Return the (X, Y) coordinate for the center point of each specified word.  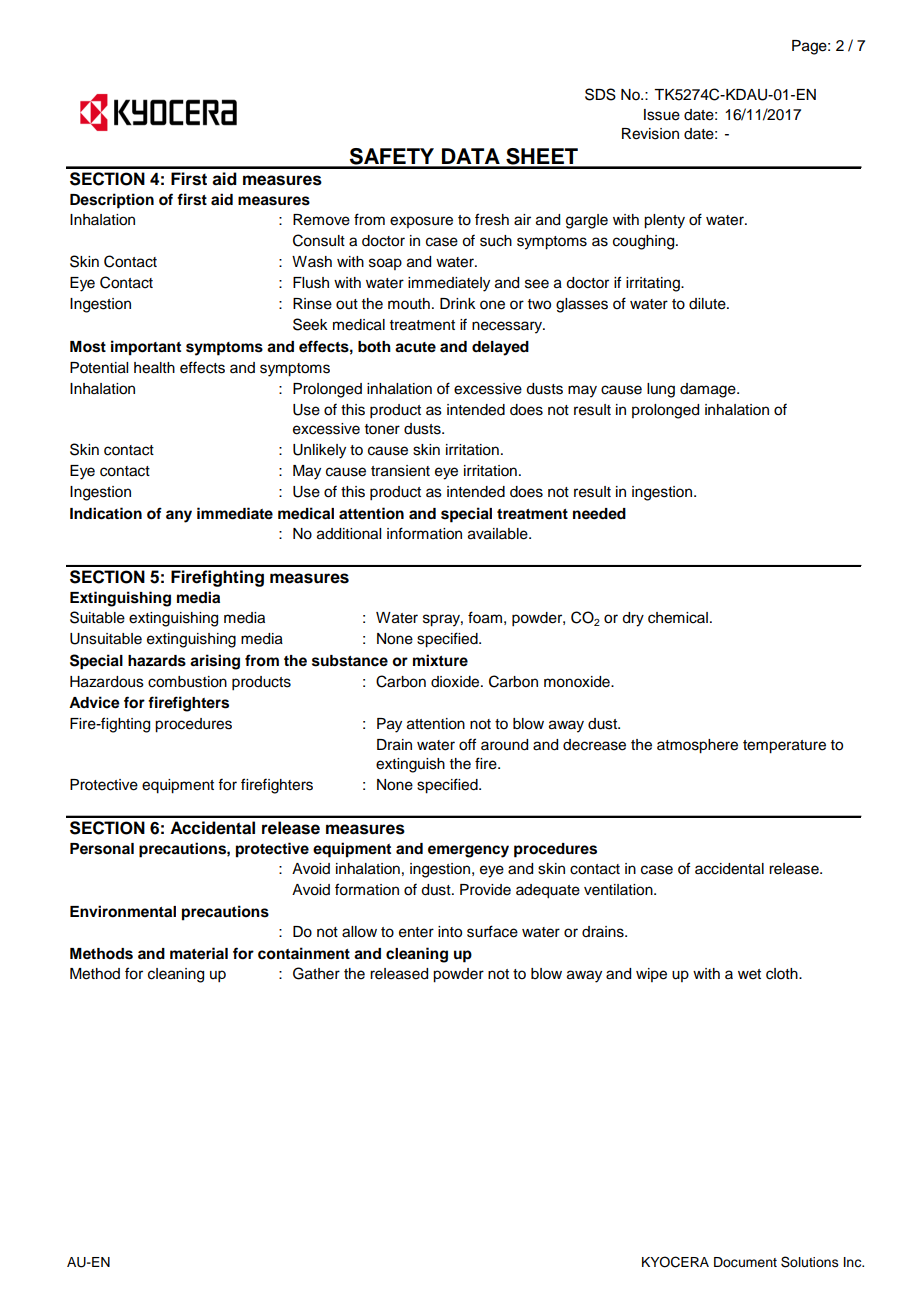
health (154, 368)
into (450, 932)
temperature (784, 747)
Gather (316, 973)
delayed (500, 348)
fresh (492, 219)
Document (745, 1262)
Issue (662, 115)
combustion (187, 682)
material (199, 953)
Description (112, 201)
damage (709, 390)
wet (749, 974)
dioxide (456, 682)
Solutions (810, 1262)
